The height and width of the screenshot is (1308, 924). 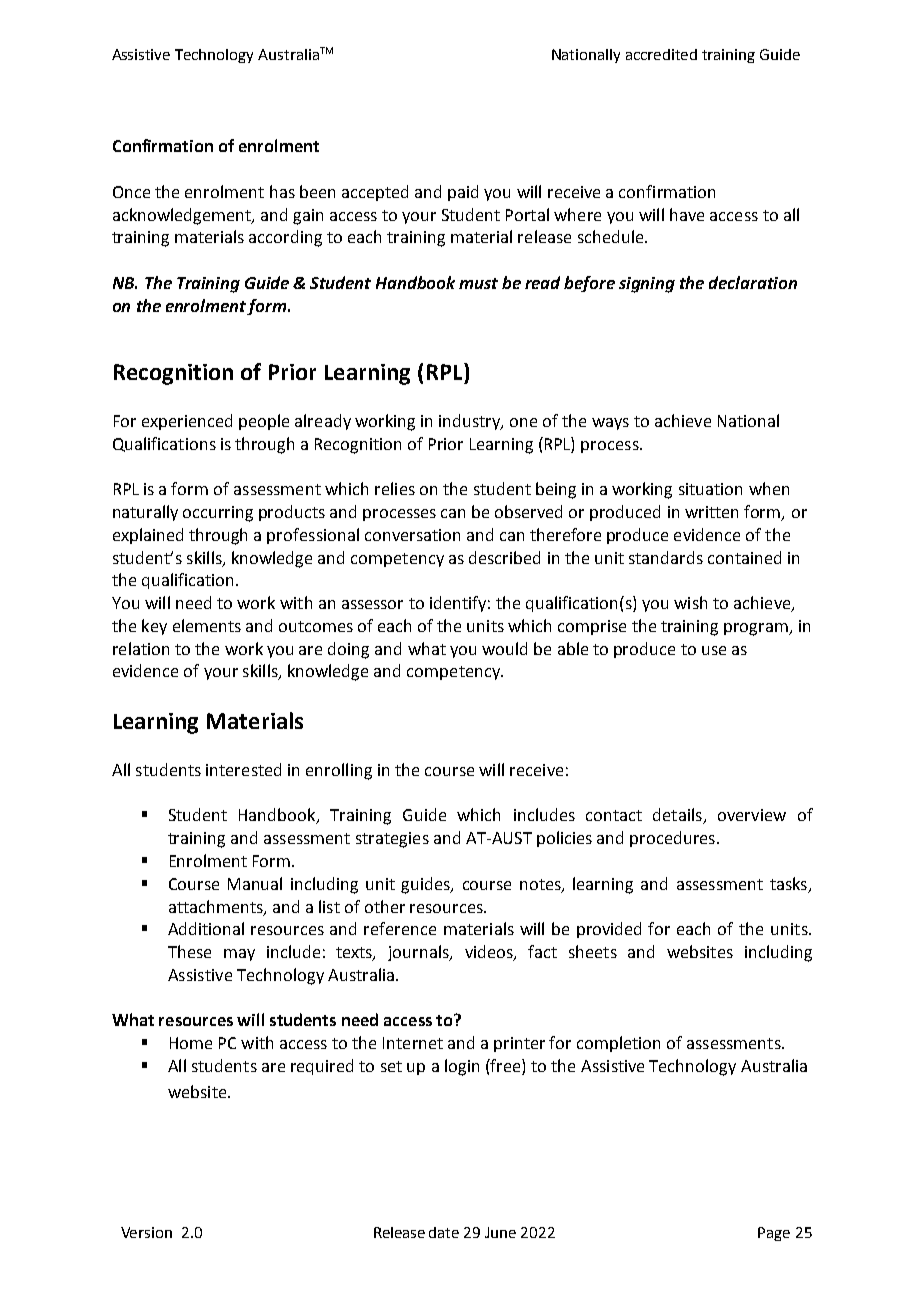 I want to click on Version, so click(x=146, y=1232).
